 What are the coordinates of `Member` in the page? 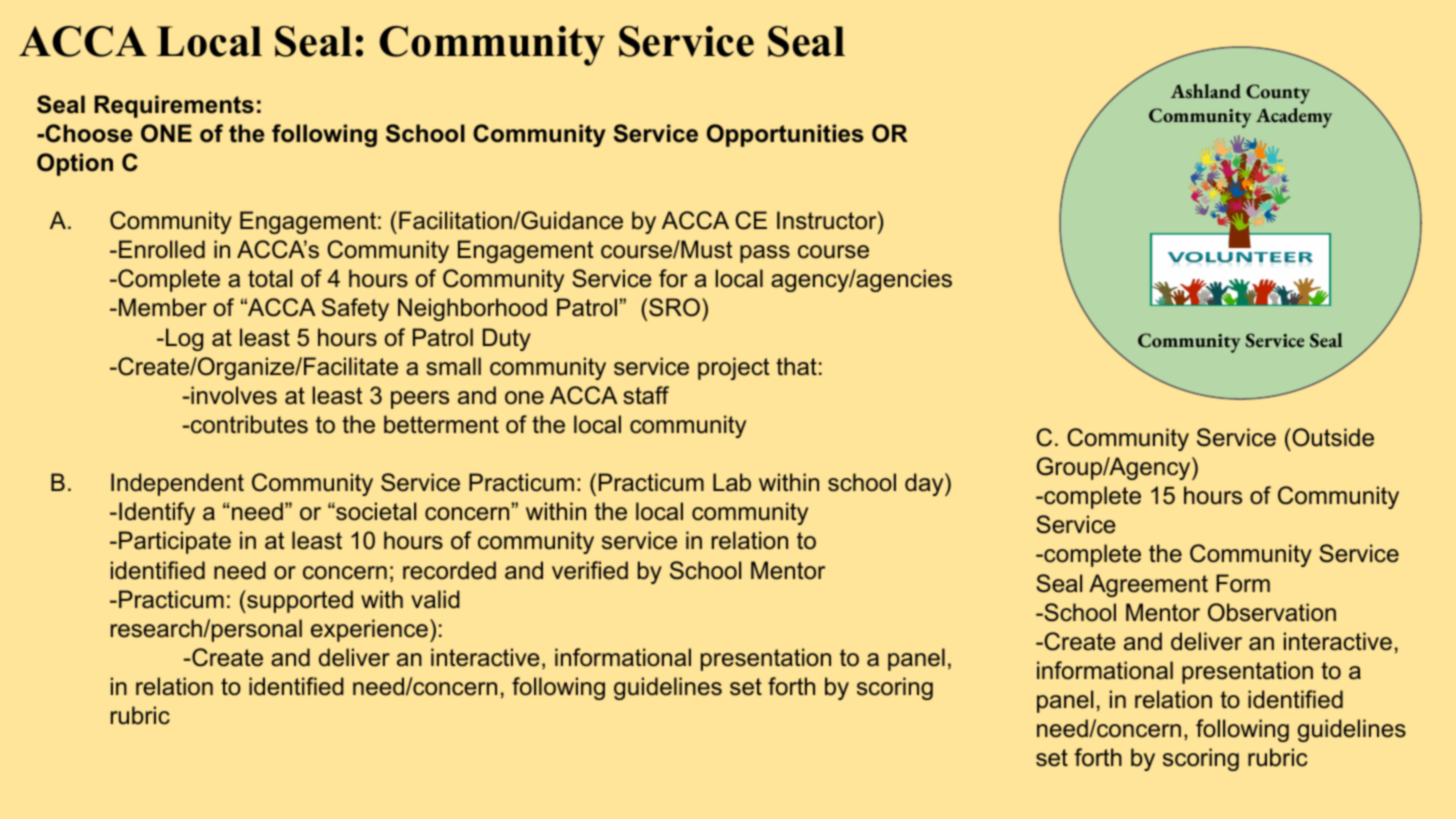 It's located at (163, 307).
